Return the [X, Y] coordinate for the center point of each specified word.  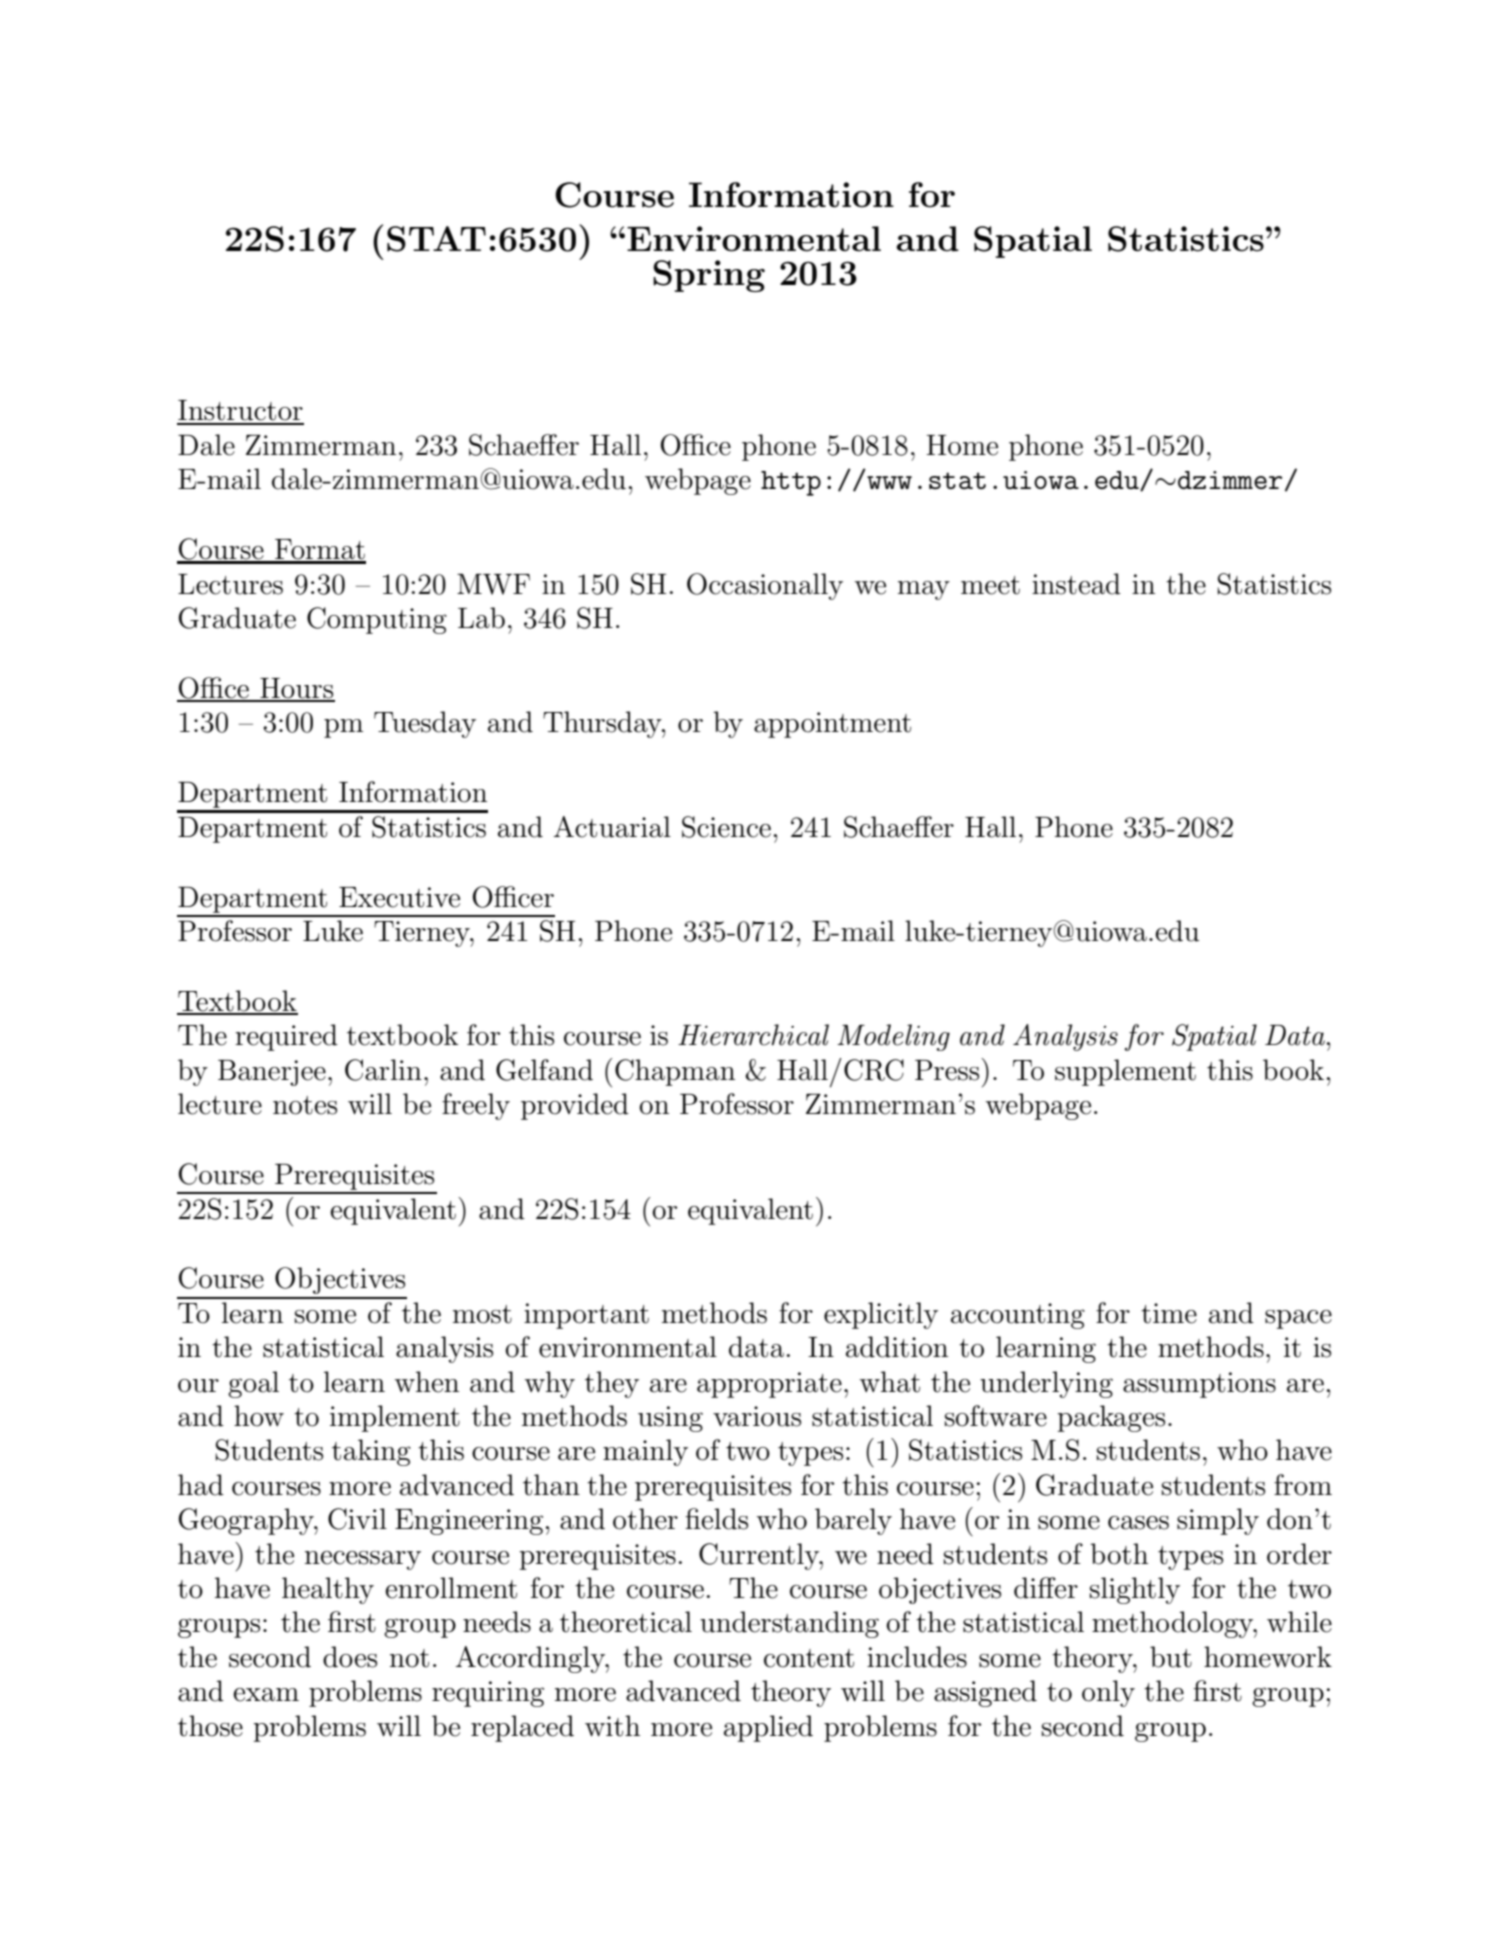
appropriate [769, 1385]
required [286, 1037]
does [350, 1657]
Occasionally [765, 586]
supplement [1125, 1072]
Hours [296, 689]
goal [253, 1384]
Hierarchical [753, 1035]
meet [990, 585]
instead [1076, 584]
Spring [709, 276]
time [1169, 1313]
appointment [832, 725]
